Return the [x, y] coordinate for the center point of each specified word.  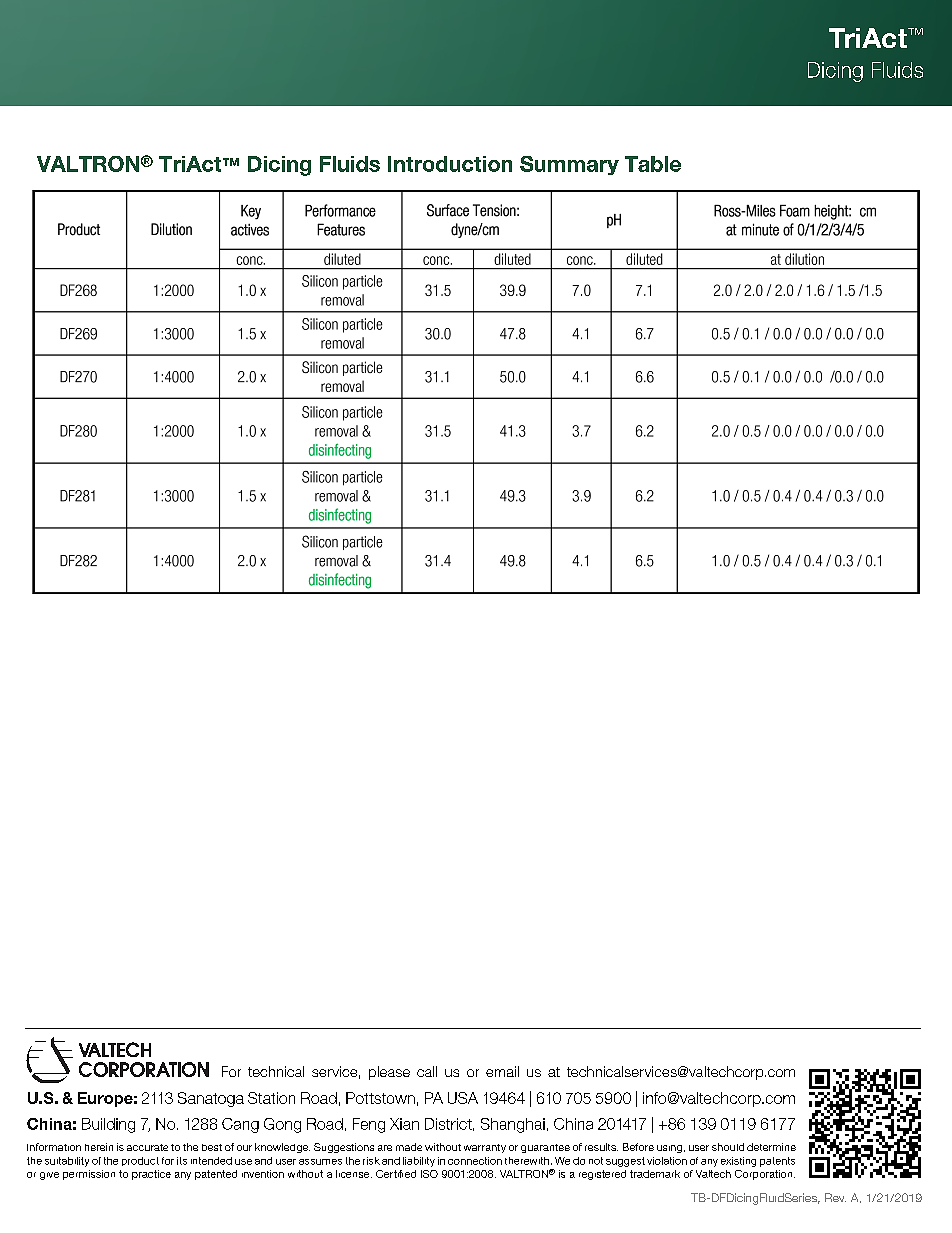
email [502, 1071]
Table [653, 164]
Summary [569, 165]
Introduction [450, 164]
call [427, 1071]
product [140, 1161]
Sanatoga [211, 1099]
